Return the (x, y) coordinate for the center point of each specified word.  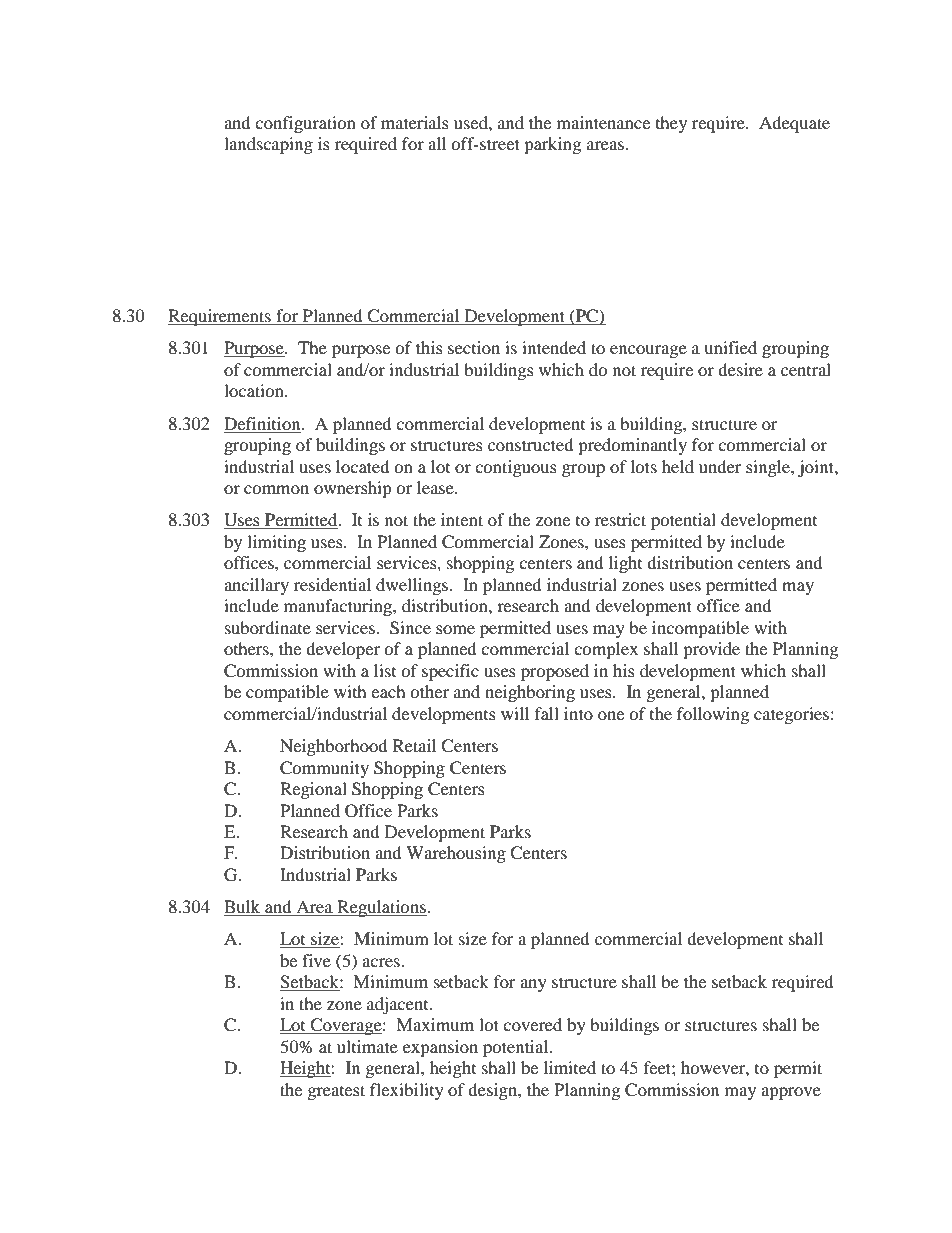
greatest (336, 1092)
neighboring (530, 693)
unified (730, 347)
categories (791, 715)
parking (552, 145)
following (713, 715)
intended (554, 347)
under (720, 466)
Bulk (243, 908)
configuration (305, 124)
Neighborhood (334, 747)
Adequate (794, 124)
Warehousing (456, 854)
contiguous (516, 468)
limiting (276, 543)
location (255, 390)
